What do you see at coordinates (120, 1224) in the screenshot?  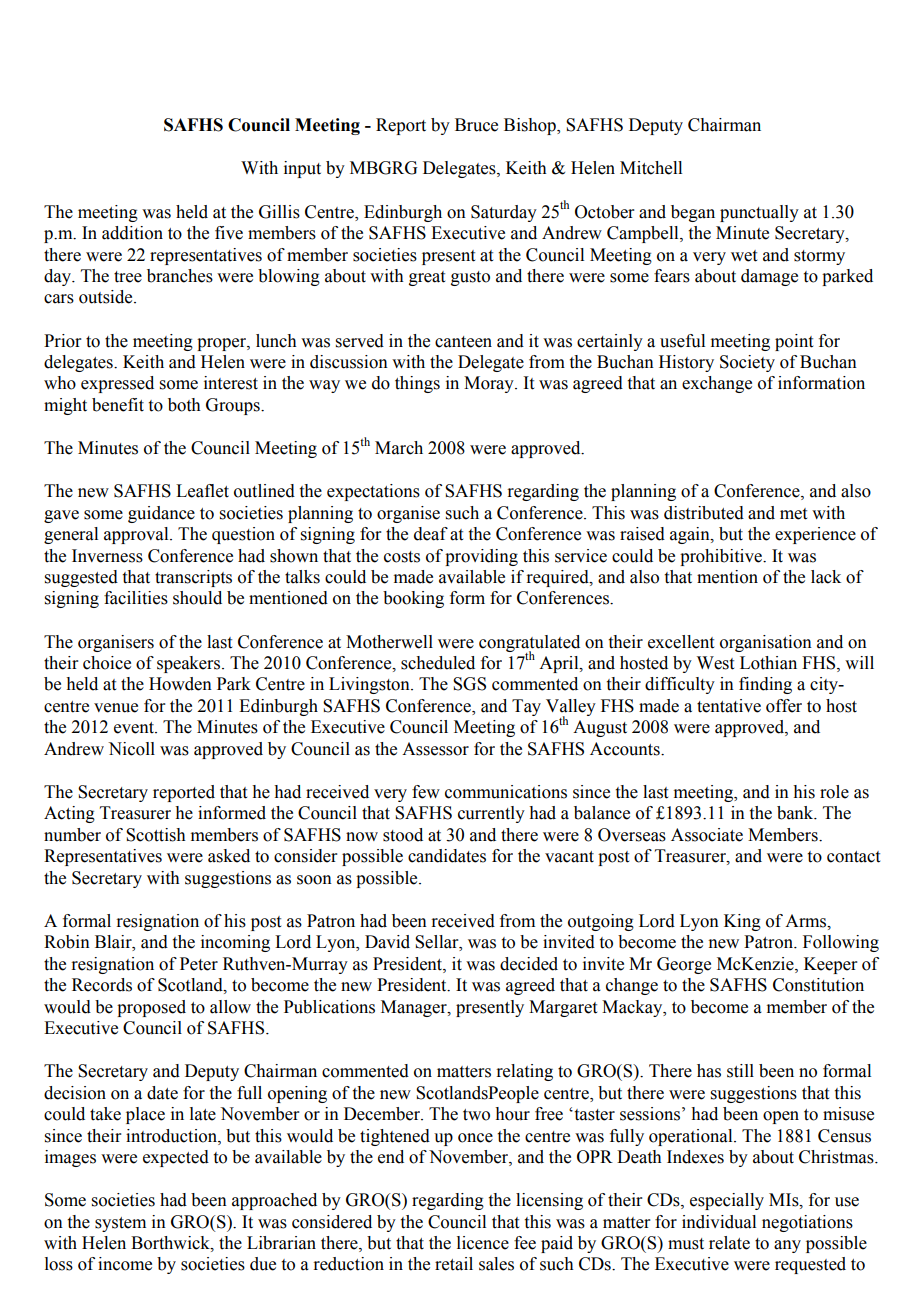 I see `system` at bounding box center [120, 1224].
